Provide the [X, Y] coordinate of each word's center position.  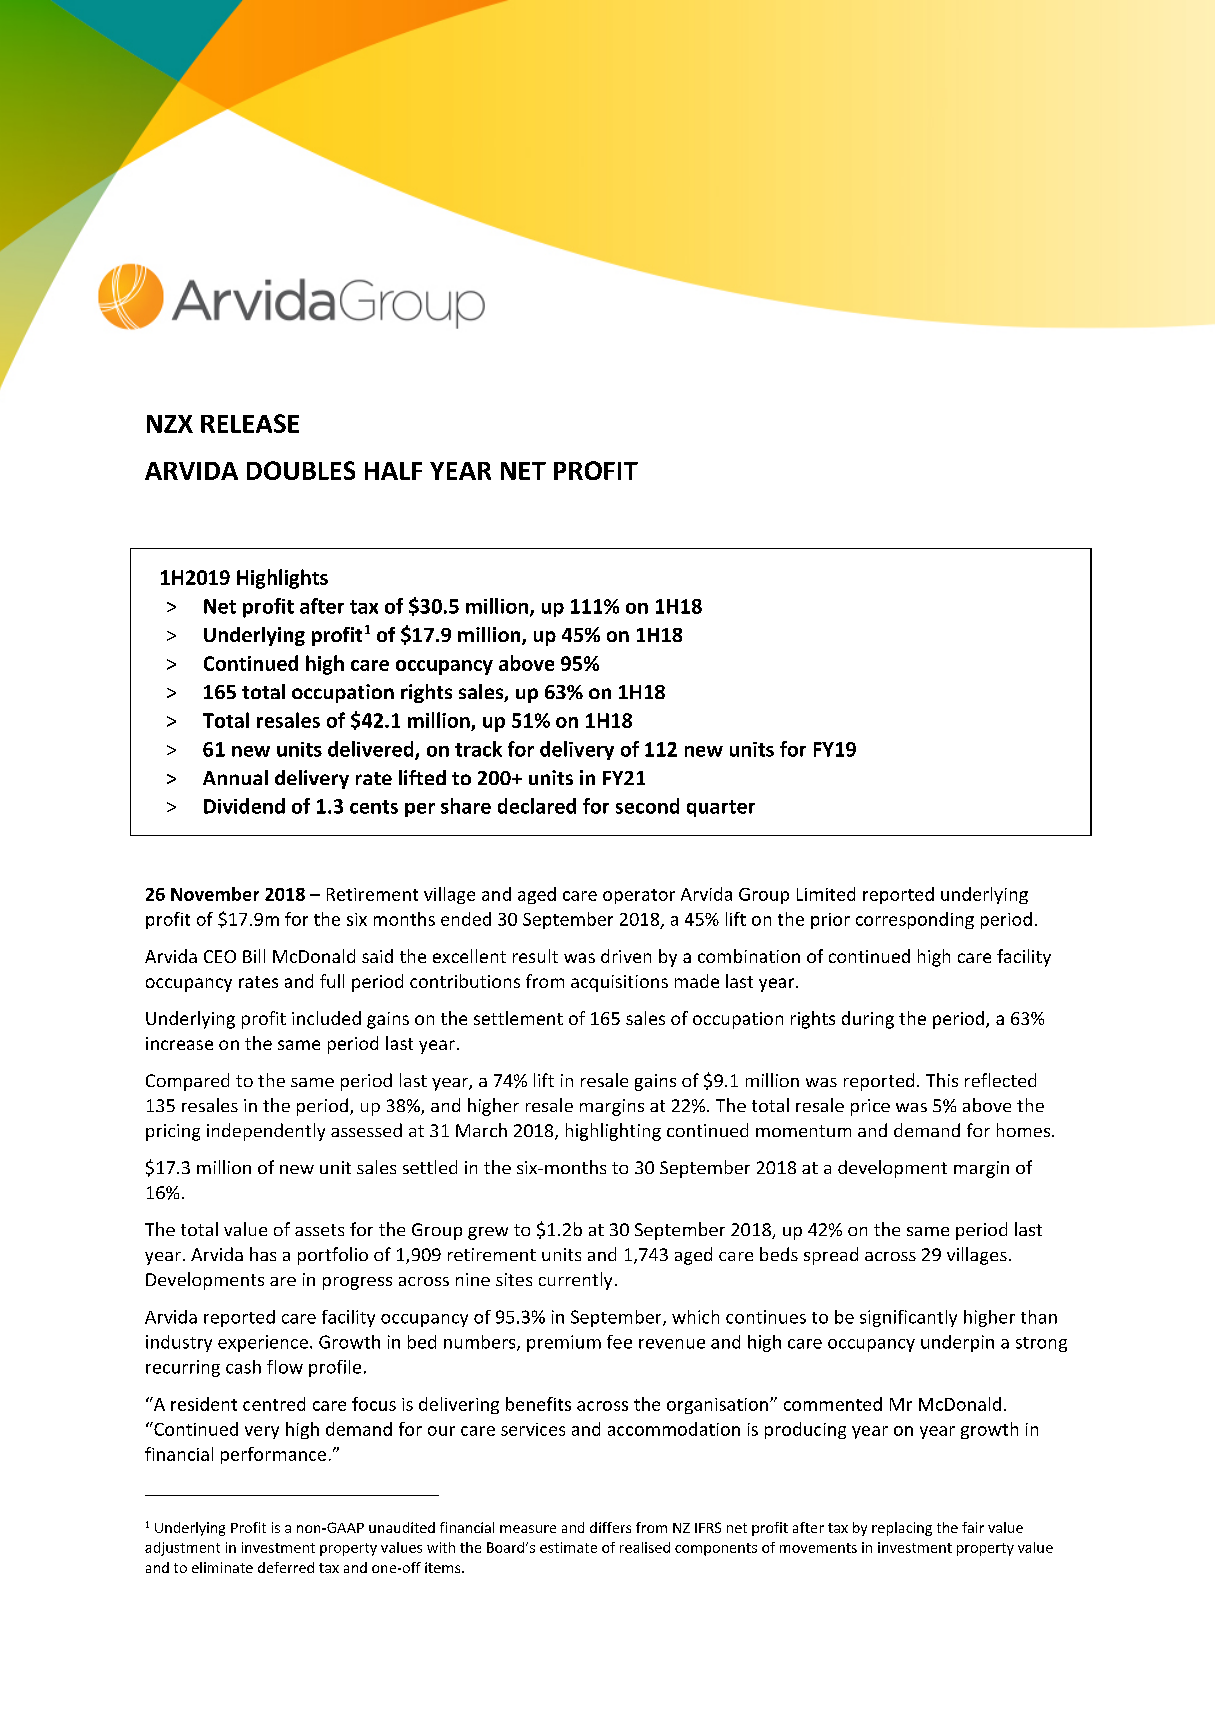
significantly [908, 1318]
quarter [721, 808]
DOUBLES [301, 470]
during [868, 1020]
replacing [902, 1529]
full [332, 981]
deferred [286, 1567]
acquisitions [619, 983]
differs [610, 1527]
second [647, 806]
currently [575, 1281]
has [263, 1254]
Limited [826, 894]
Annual [235, 777]
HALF [393, 471]
